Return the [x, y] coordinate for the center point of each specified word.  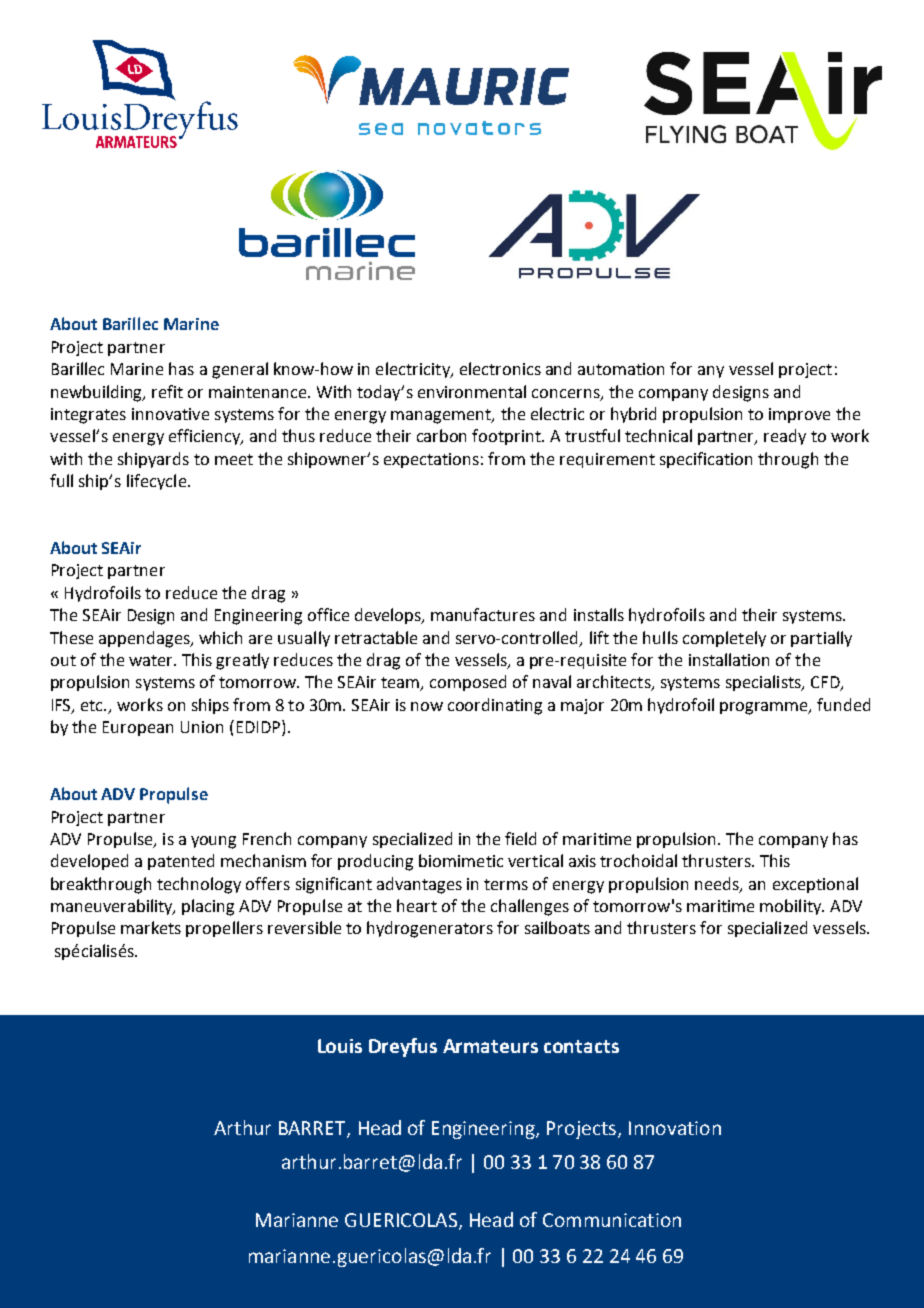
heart [417, 905]
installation [729, 659]
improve [799, 415]
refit [167, 391]
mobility [792, 907]
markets [151, 927]
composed [468, 683]
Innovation [675, 1128]
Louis [340, 1046]
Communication [612, 1220]
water [152, 660]
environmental [472, 391]
